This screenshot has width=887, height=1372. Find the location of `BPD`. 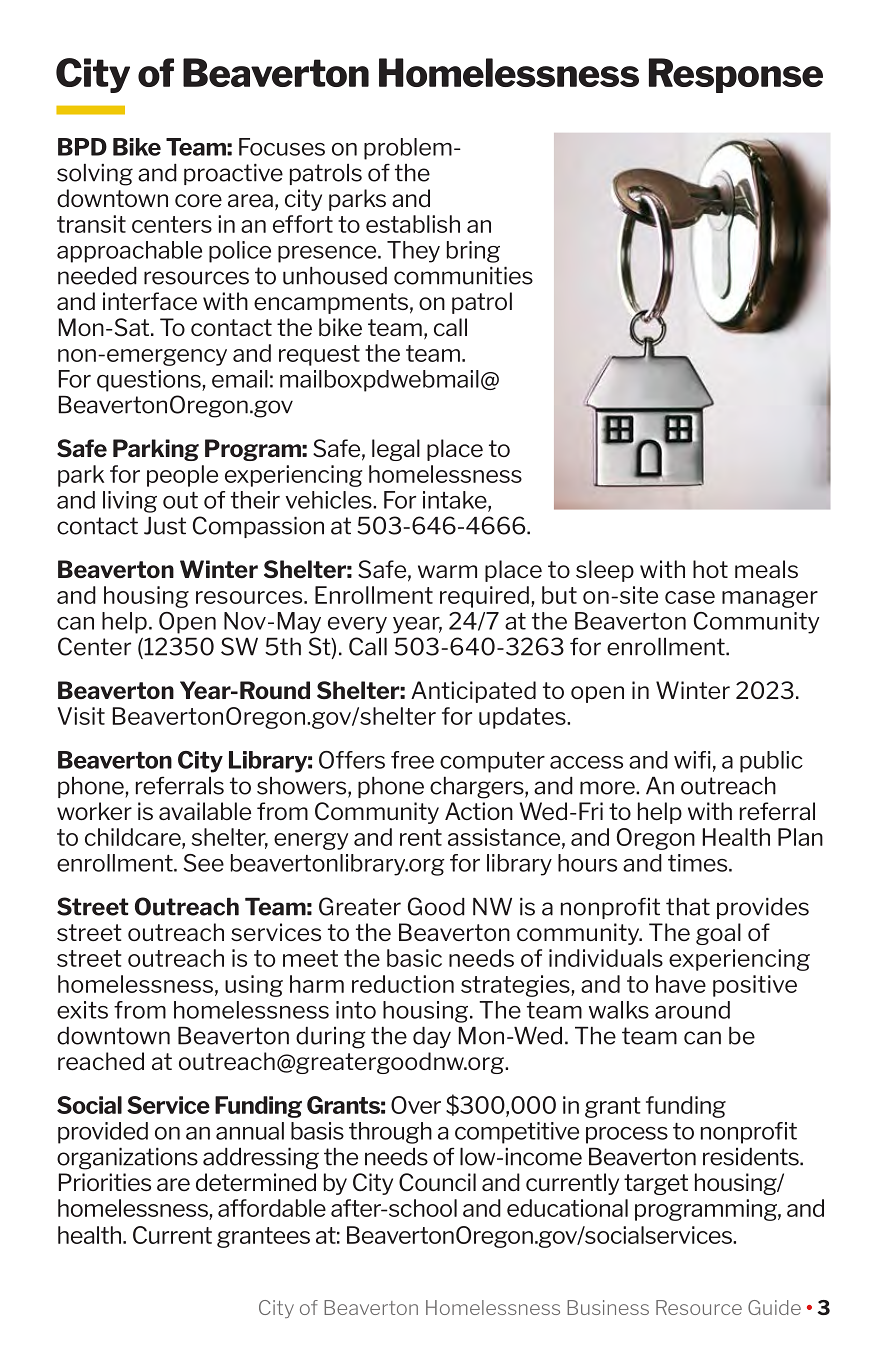

BPD is located at coordinates (82, 147).
